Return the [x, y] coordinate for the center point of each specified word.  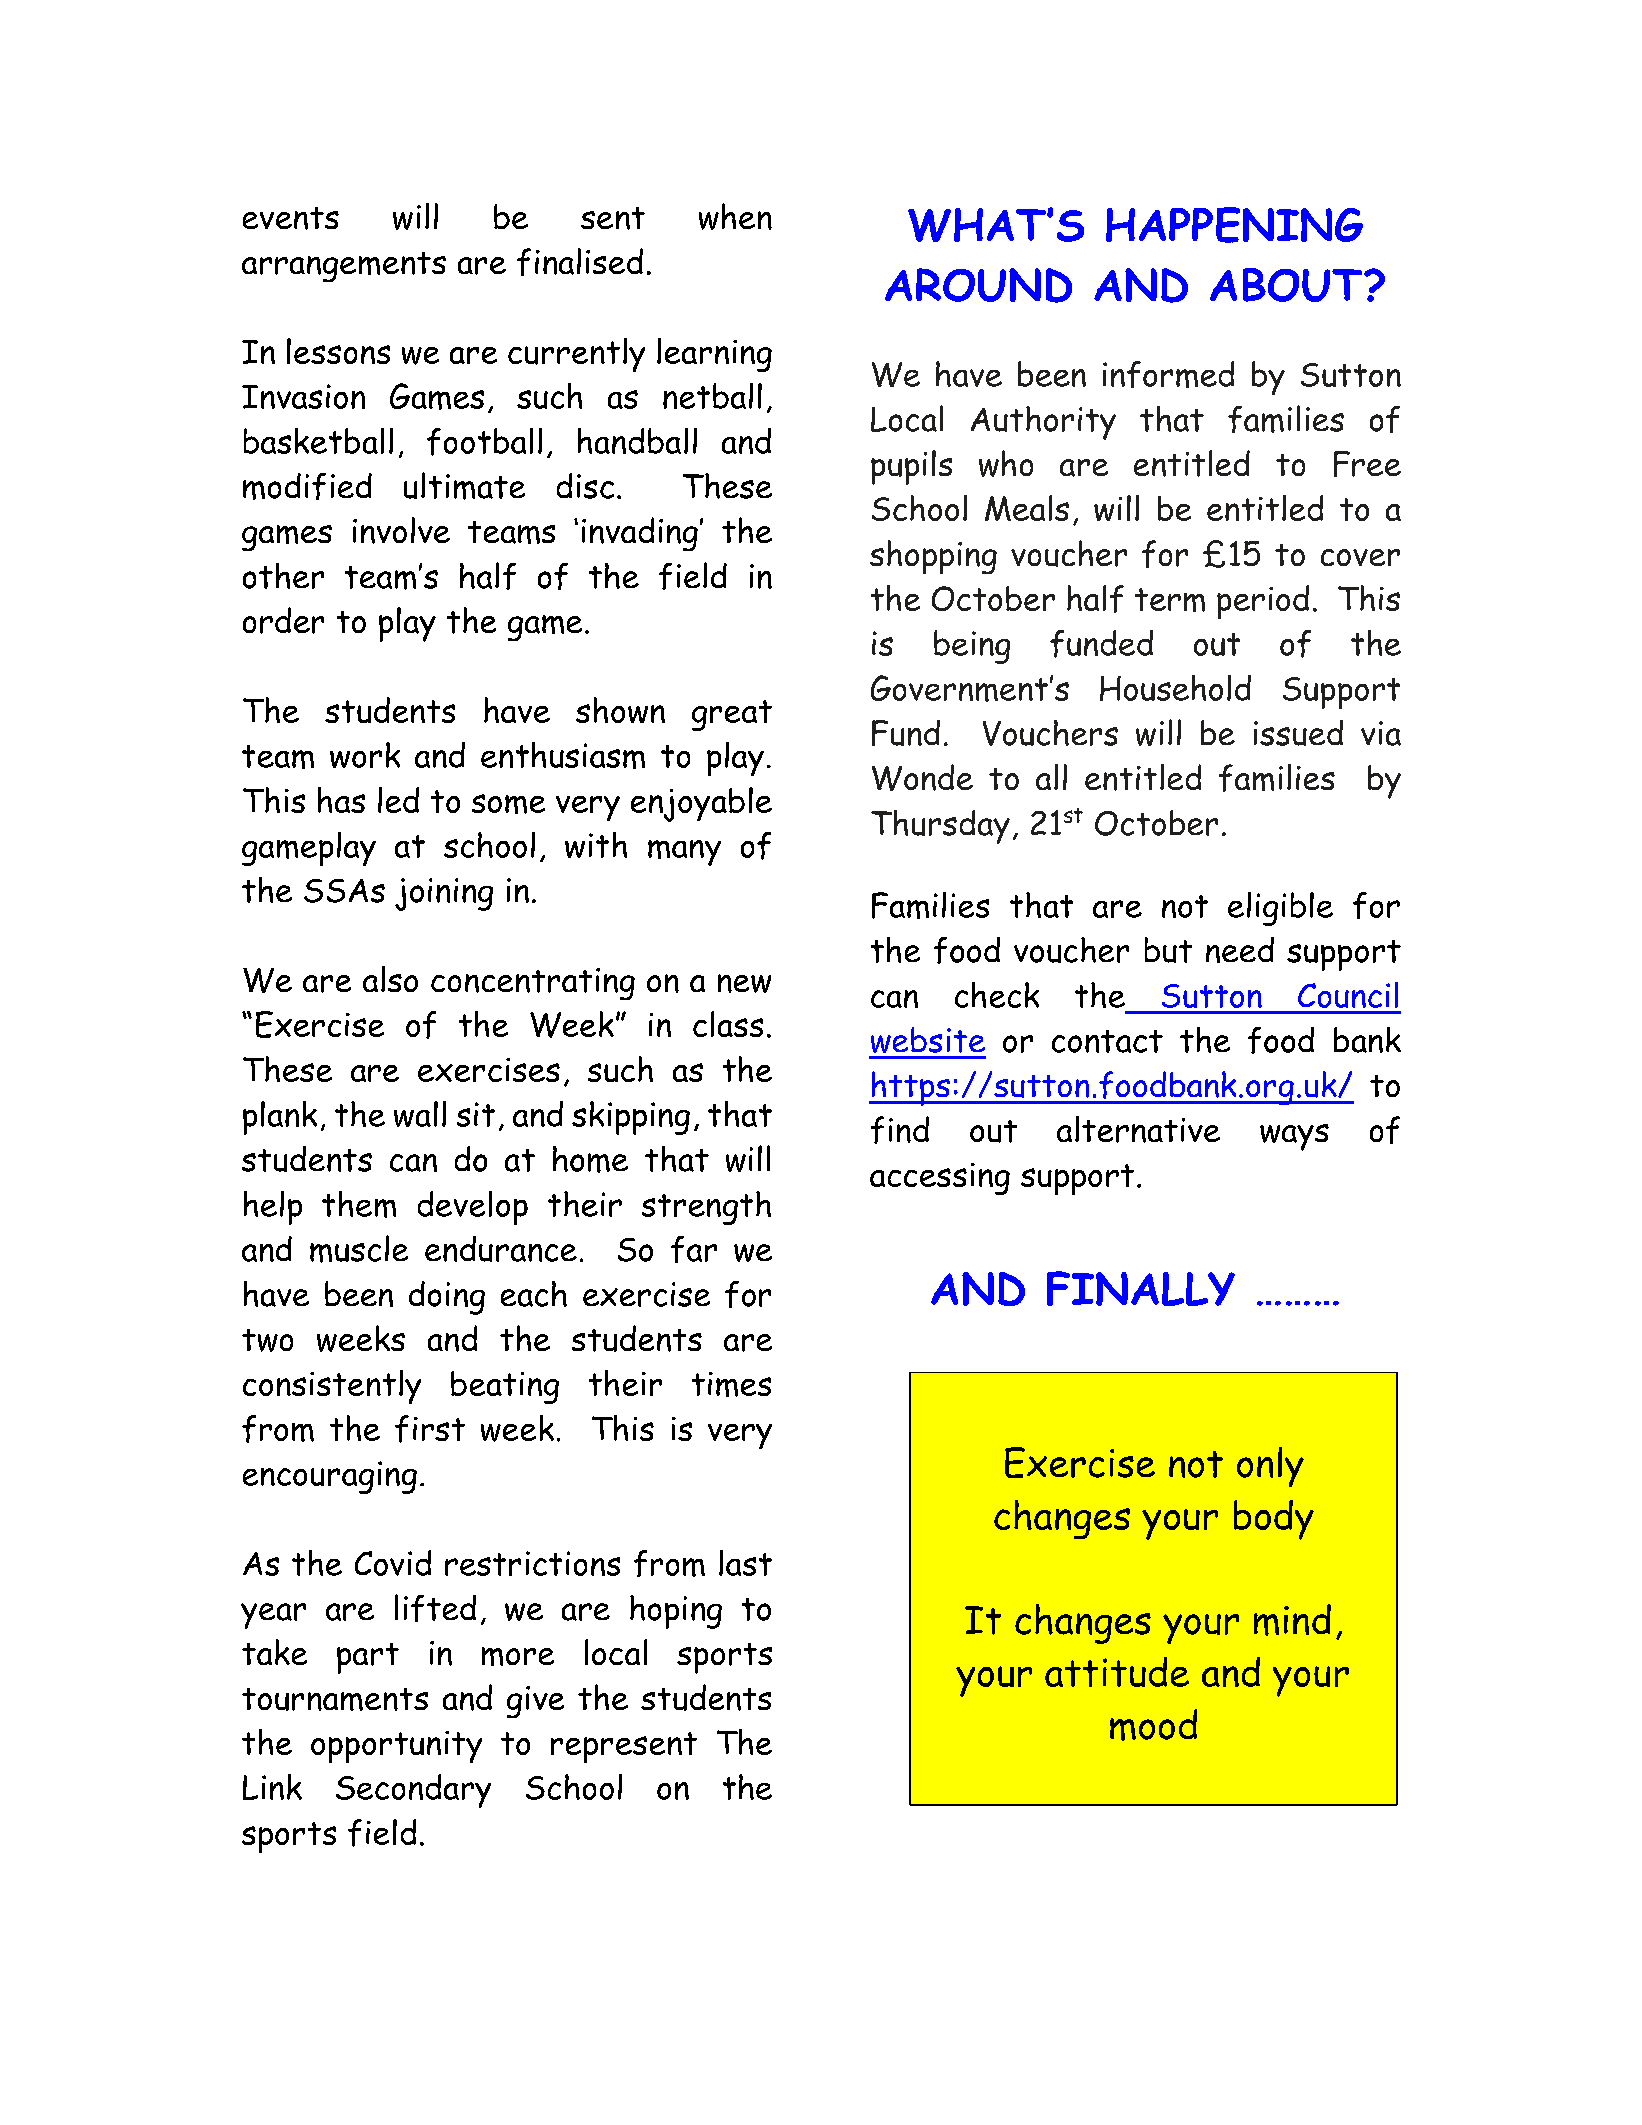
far [694, 1249]
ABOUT [1287, 285]
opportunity [396, 1747]
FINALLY [1141, 1288]
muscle [359, 1249]
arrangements [344, 267]
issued [1298, 733]
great [732, 715]
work [365, 755]
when [735, 216]
